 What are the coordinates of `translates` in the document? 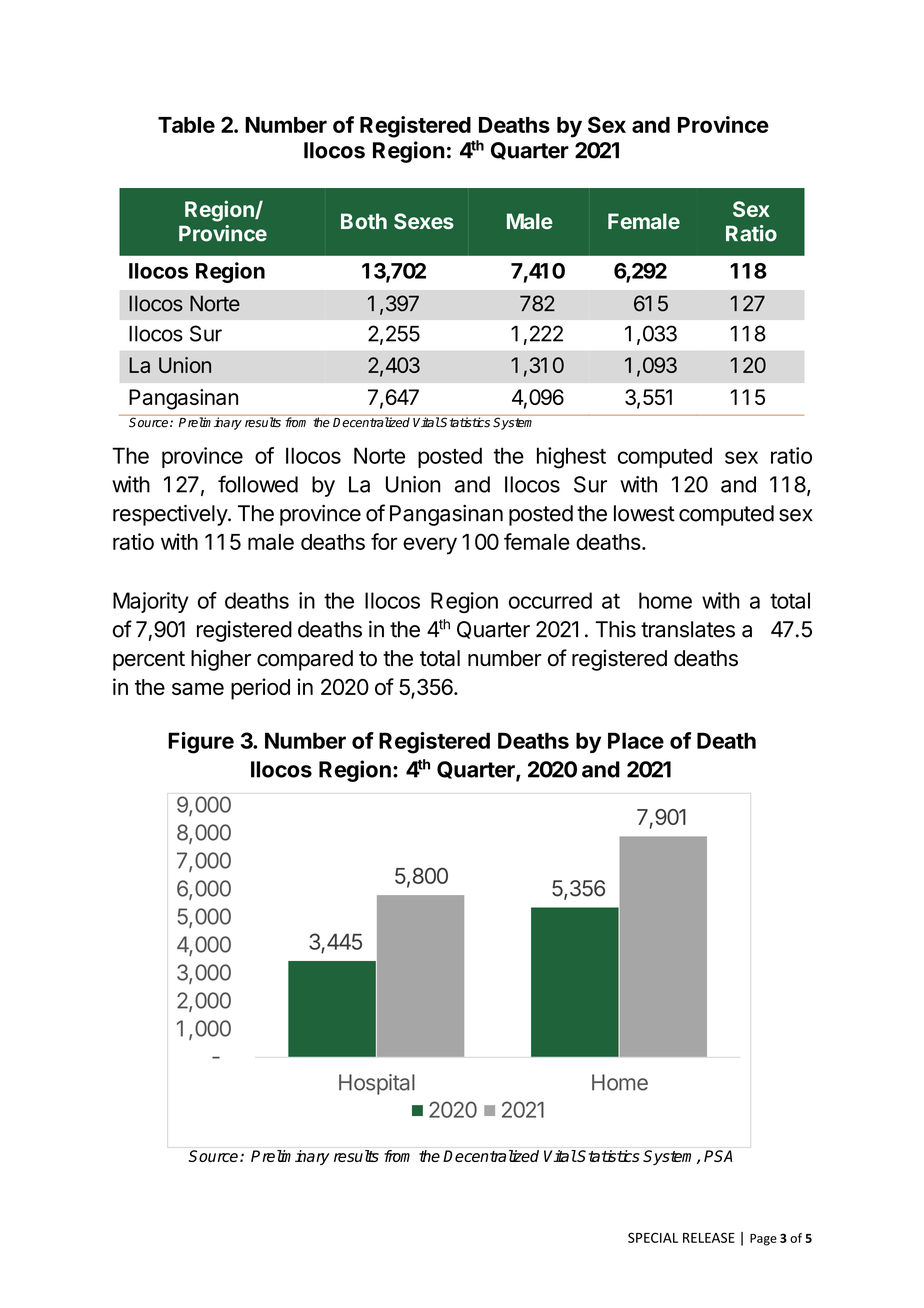 It's located at (688, 629).
